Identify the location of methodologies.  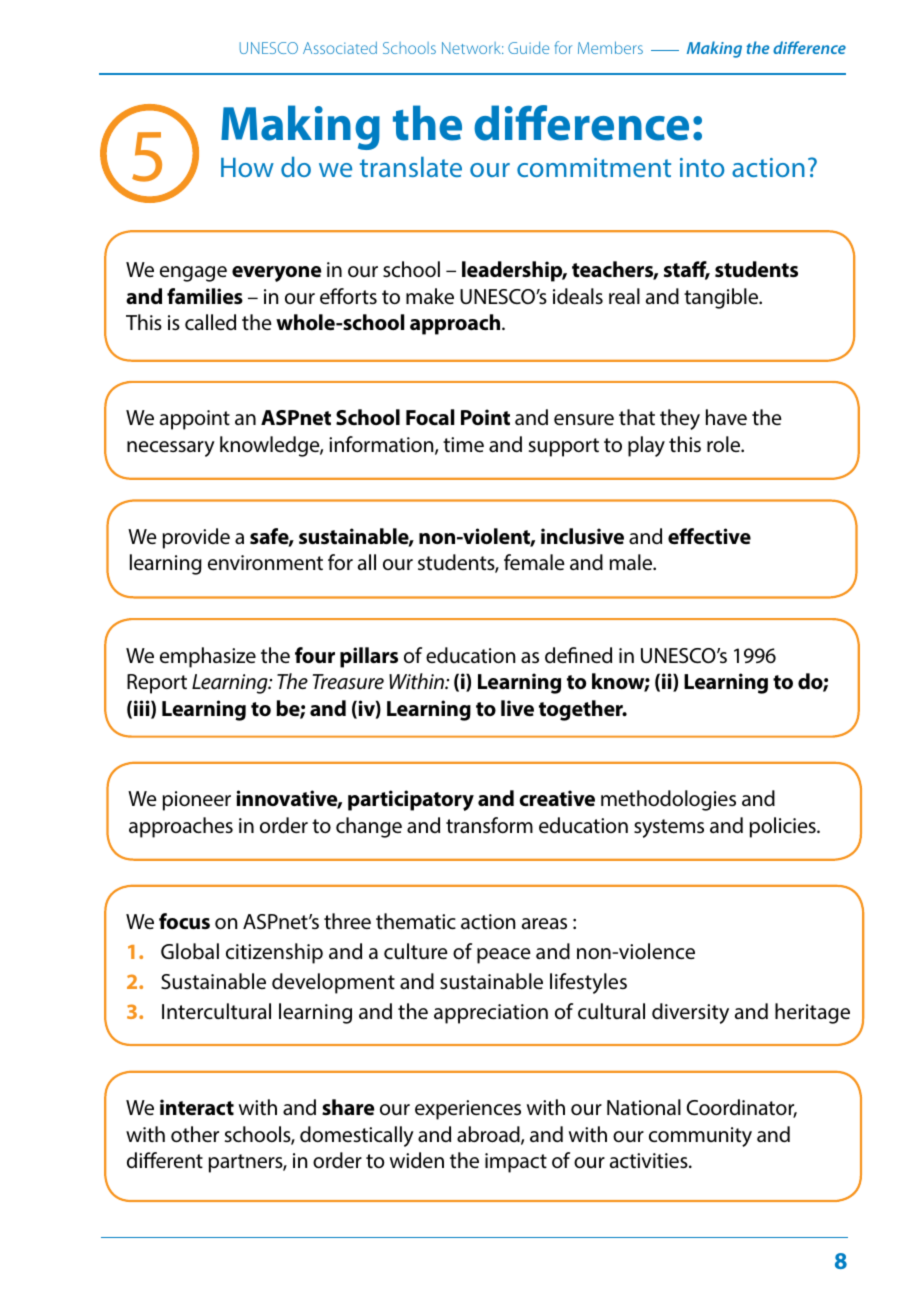
(668, 800).
